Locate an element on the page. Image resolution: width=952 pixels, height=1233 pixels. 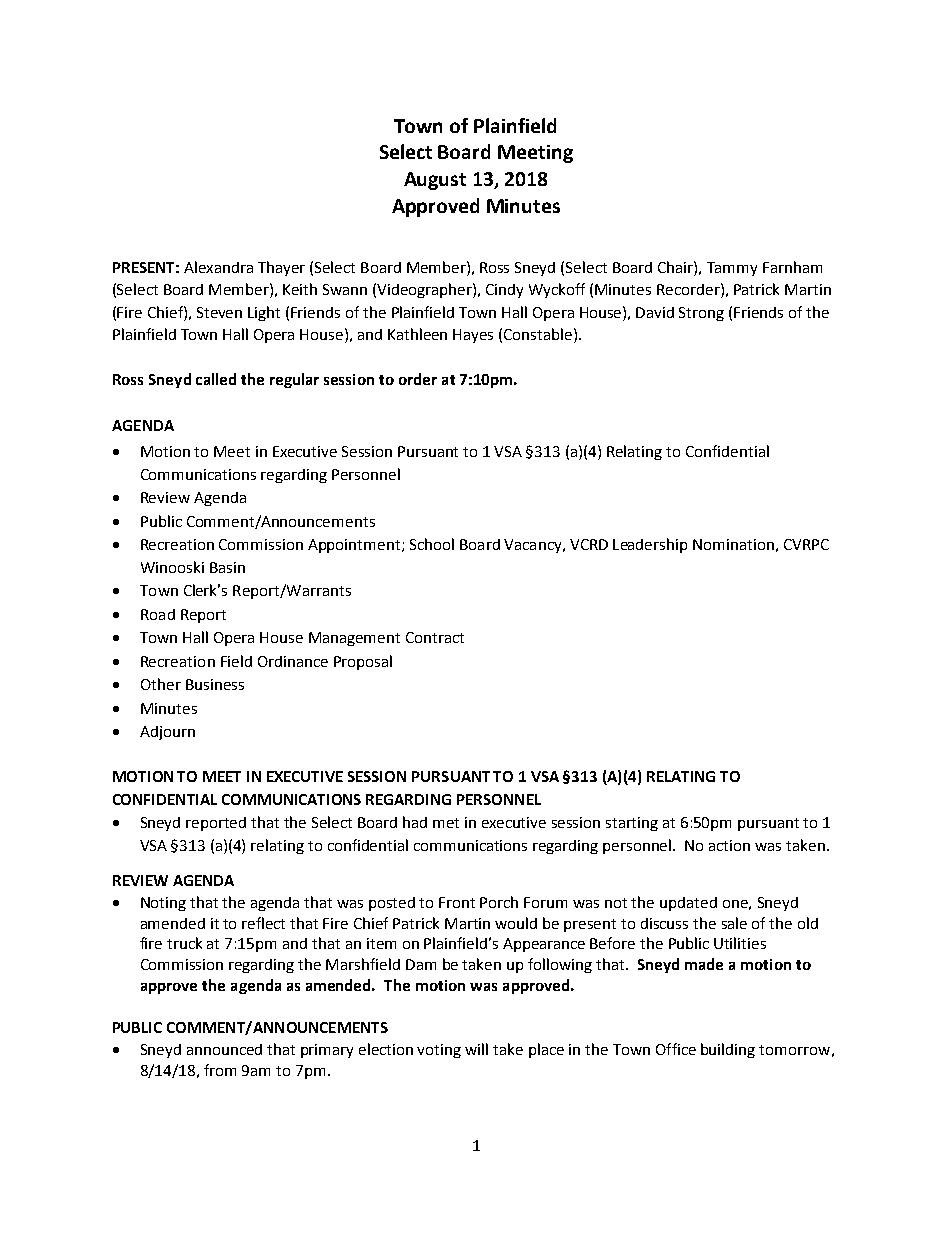
Tammy is located at coordinates (732, 269).
